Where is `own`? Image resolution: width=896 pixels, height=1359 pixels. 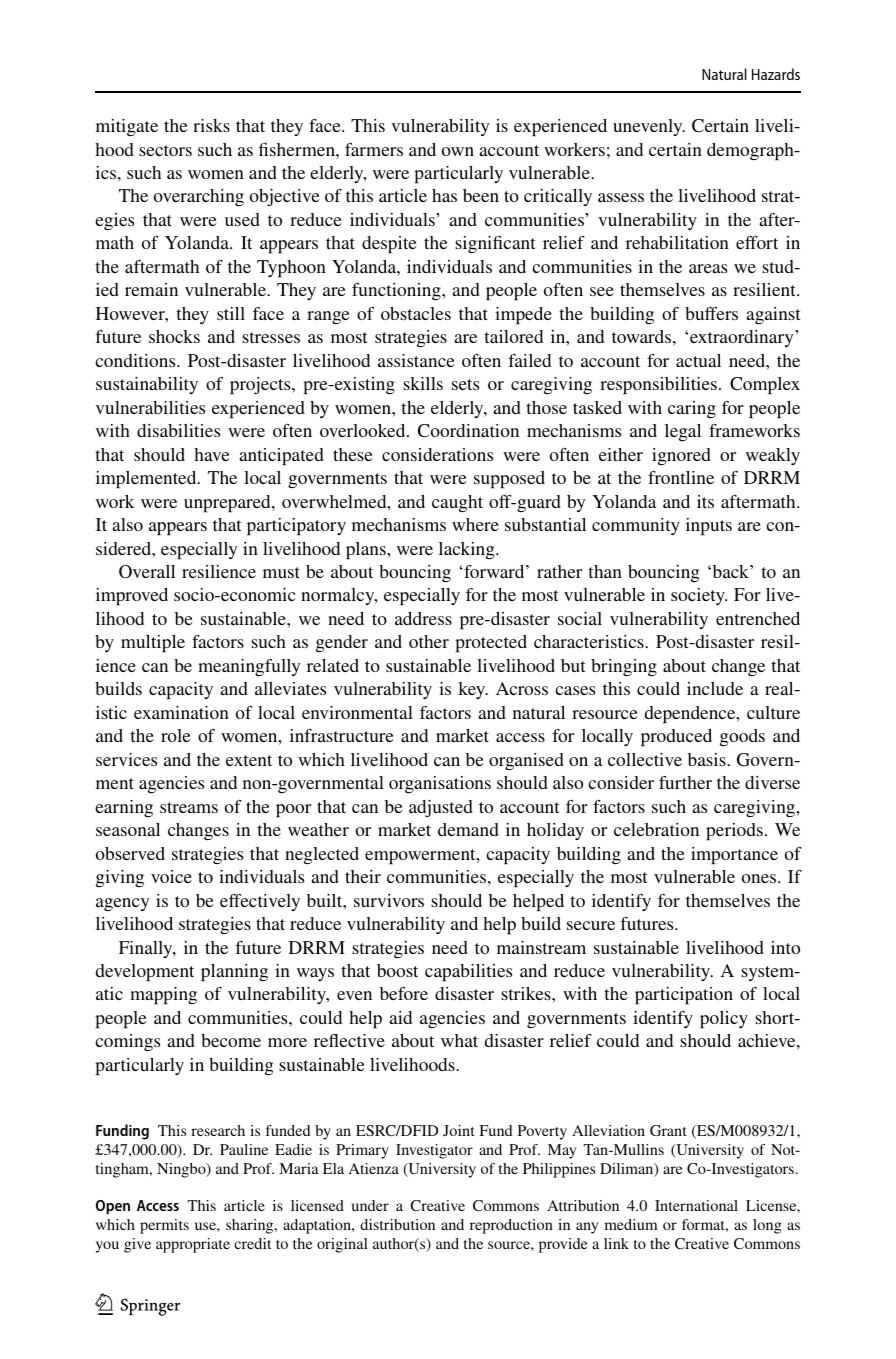
own is located at coordinates (458, 151).
